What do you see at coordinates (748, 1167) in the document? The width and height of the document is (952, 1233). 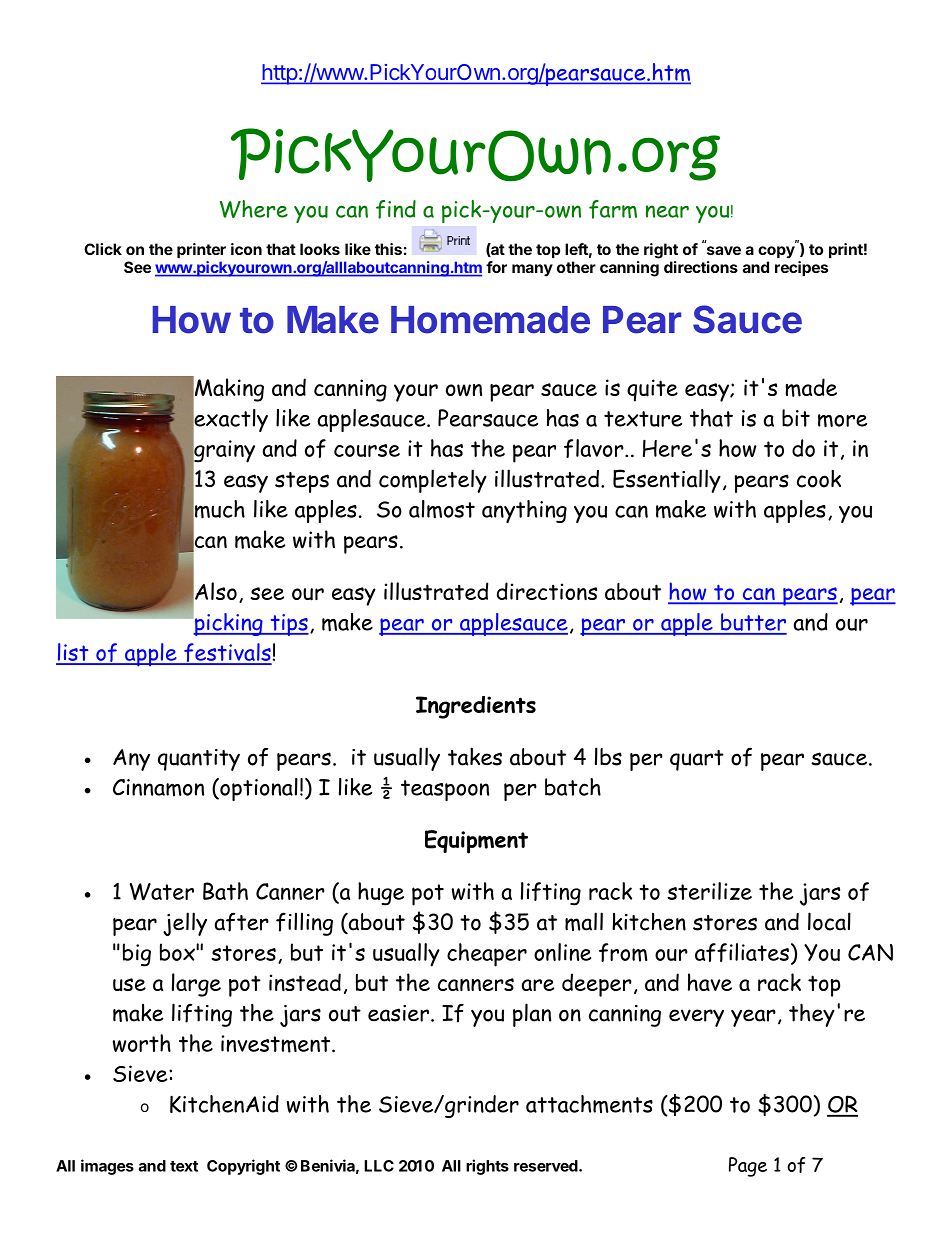 I see `Page` at bounding box center [748, 1167].
